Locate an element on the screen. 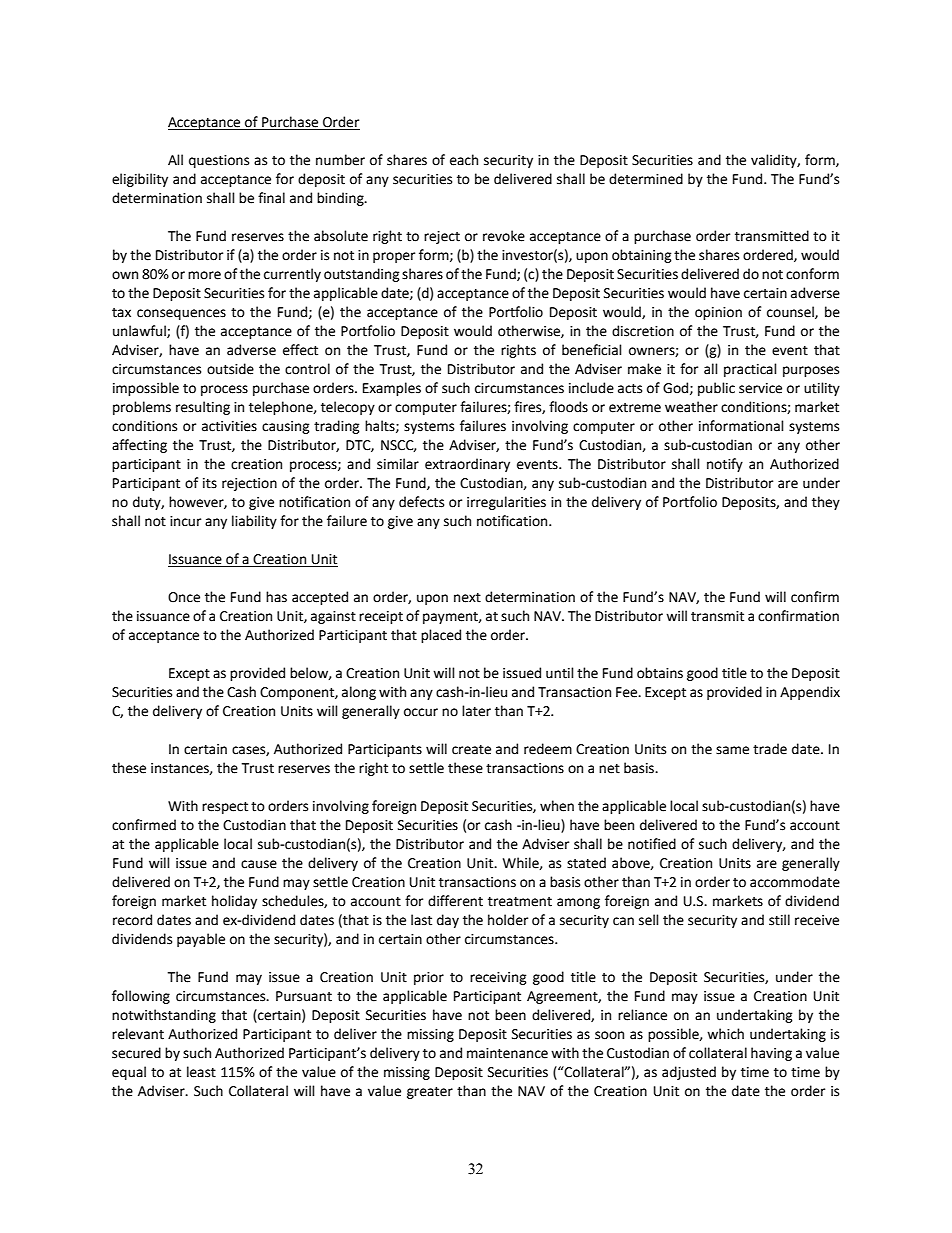  Once is located at coordinates (184, 597).
